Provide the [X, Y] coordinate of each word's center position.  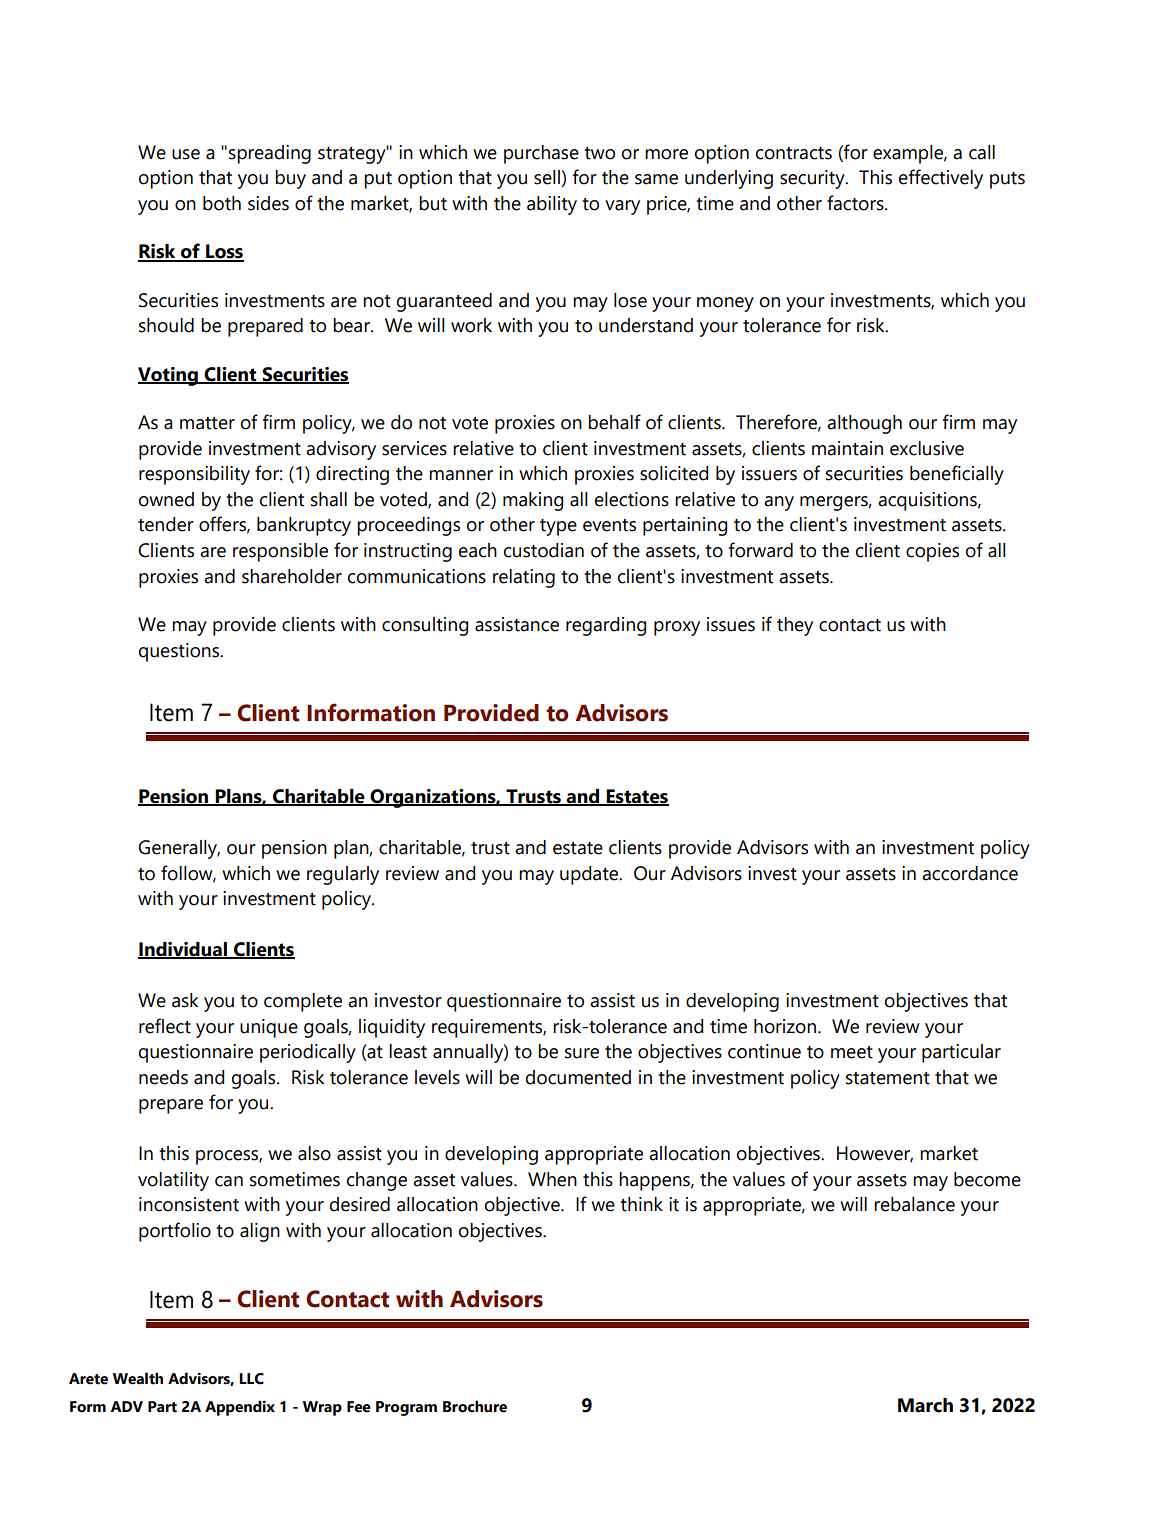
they [795, 626]
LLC [251, 1379]
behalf [614, 422]
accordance [970, 873]
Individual [183, 950]
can [229, 1181]
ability [552, 205]
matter [207, 423]
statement [888, 1078]
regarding [606, 626]
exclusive [927, 448]
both [222, 203]
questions [180, 652]
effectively [941, 179]
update [590, 875]
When [552, 1179]
